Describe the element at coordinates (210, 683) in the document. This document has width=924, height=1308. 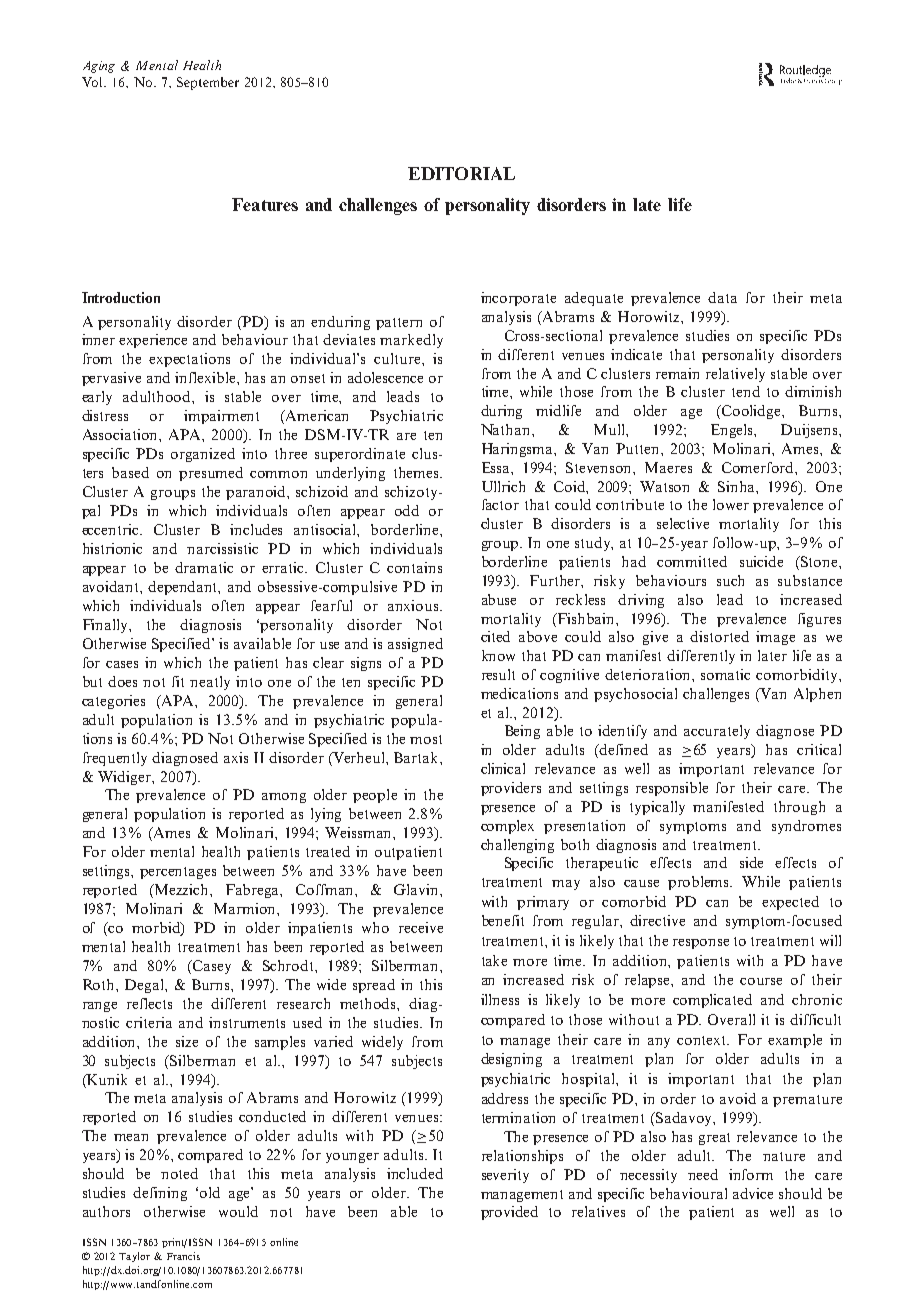
I see `neatly` at that location.
